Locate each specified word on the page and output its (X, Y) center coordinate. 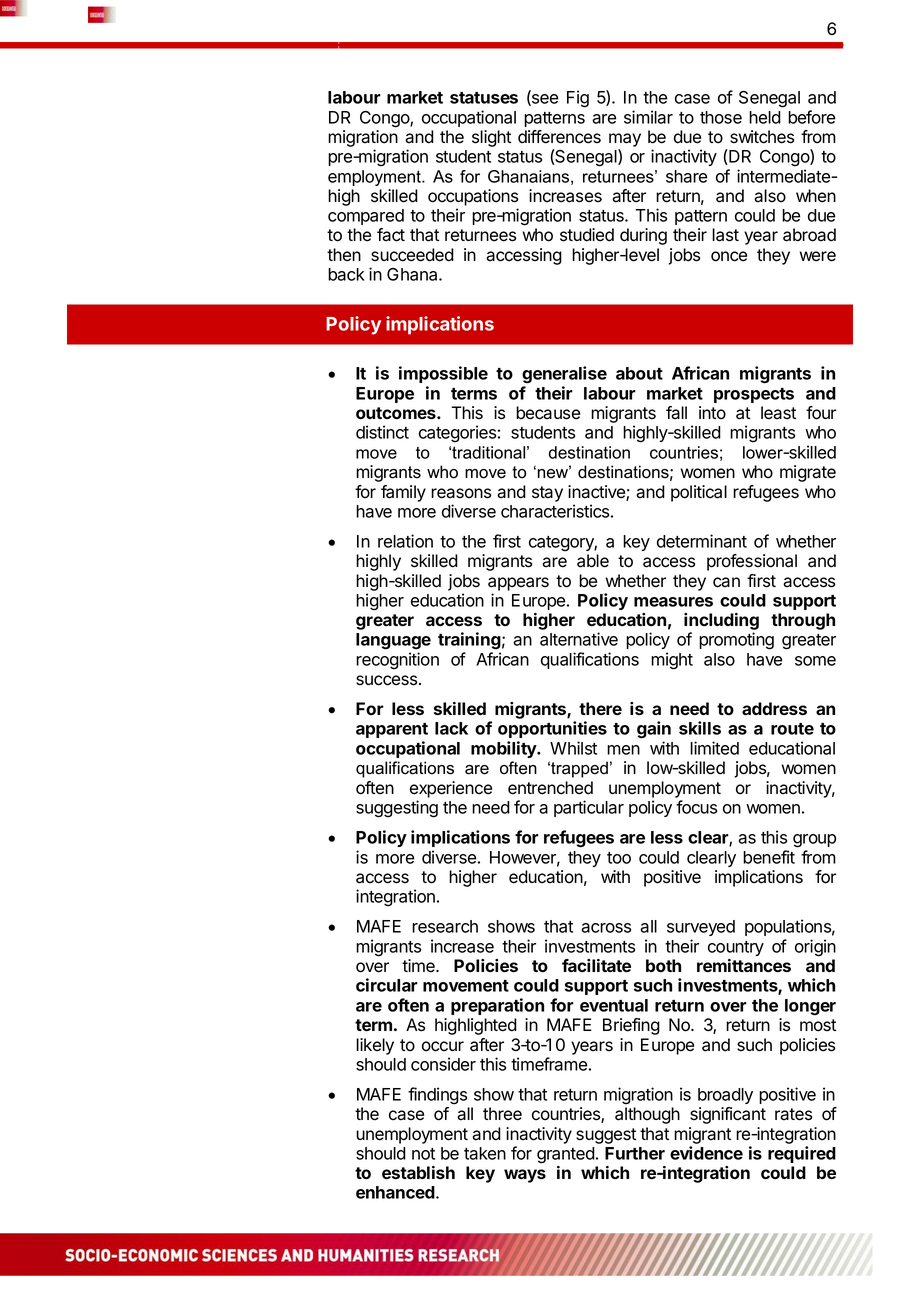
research (445, 926)
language (393, 641)
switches (762, 137)
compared (366, 217)
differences (559, 137)
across (606, 928)
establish (418, 1172)
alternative (579, 639)
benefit (769, 857)
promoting (736, 641)
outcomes (397, 413)
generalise (564, 374)
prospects (754, 395)
